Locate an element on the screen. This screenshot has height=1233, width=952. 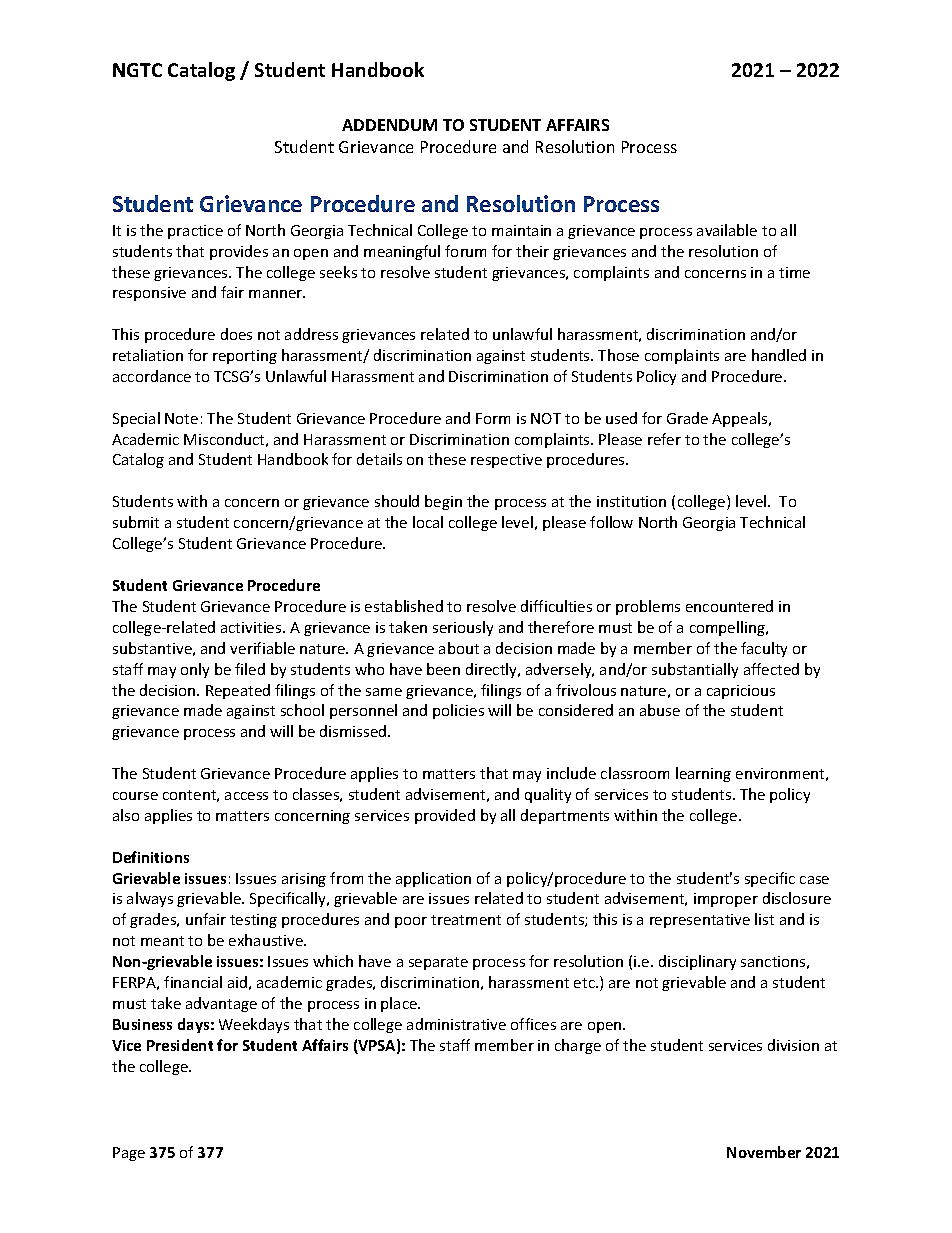
practice is located at coordinates (195, 232).
